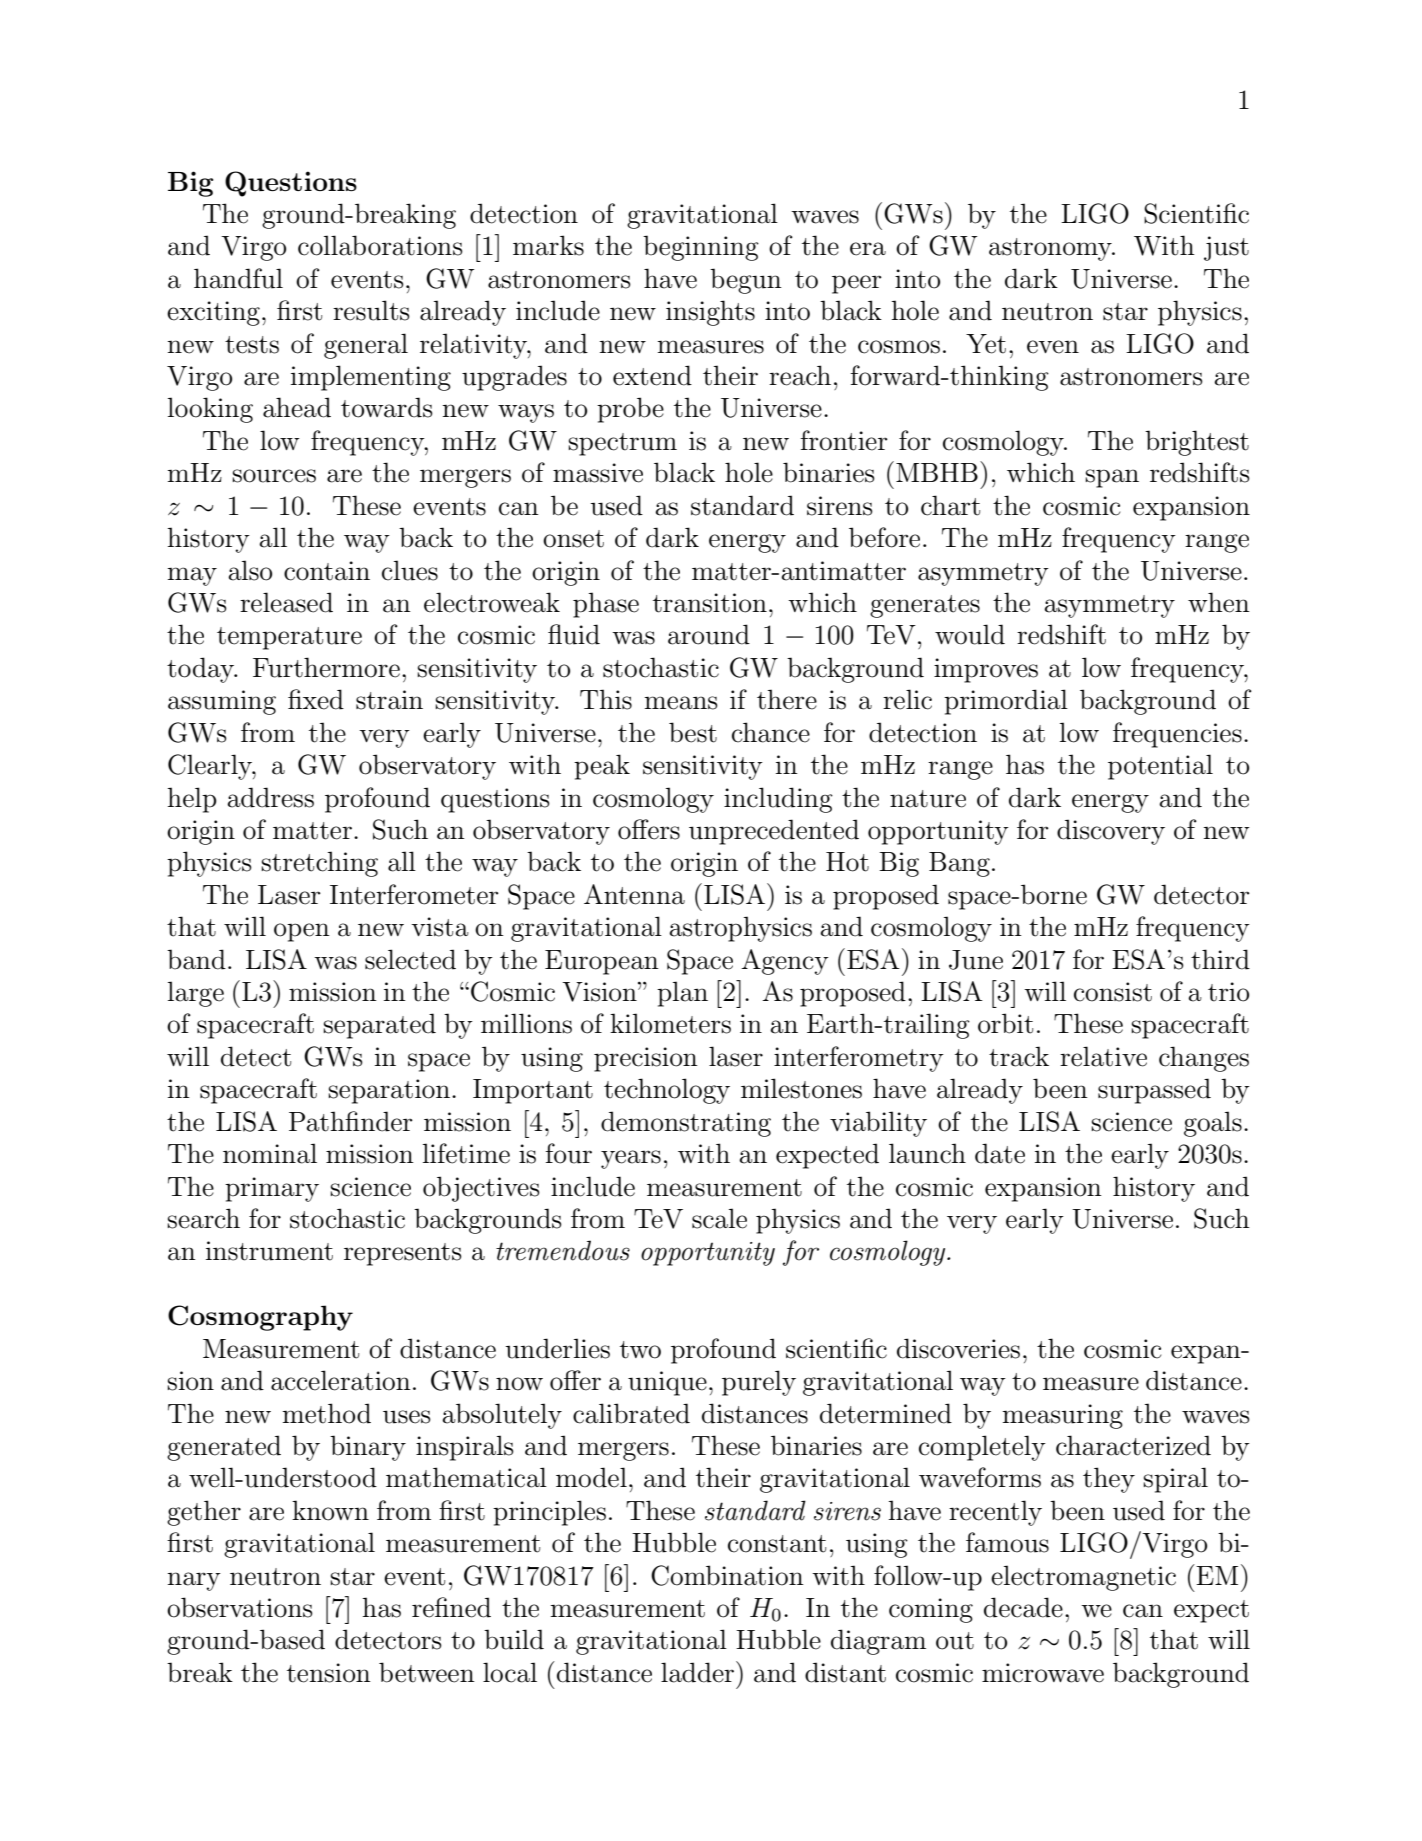 This screenshot has width=1422, height=1841. Describe the element at coordinates (1113, 992) in the screenshot. I see `consist` at that location.
